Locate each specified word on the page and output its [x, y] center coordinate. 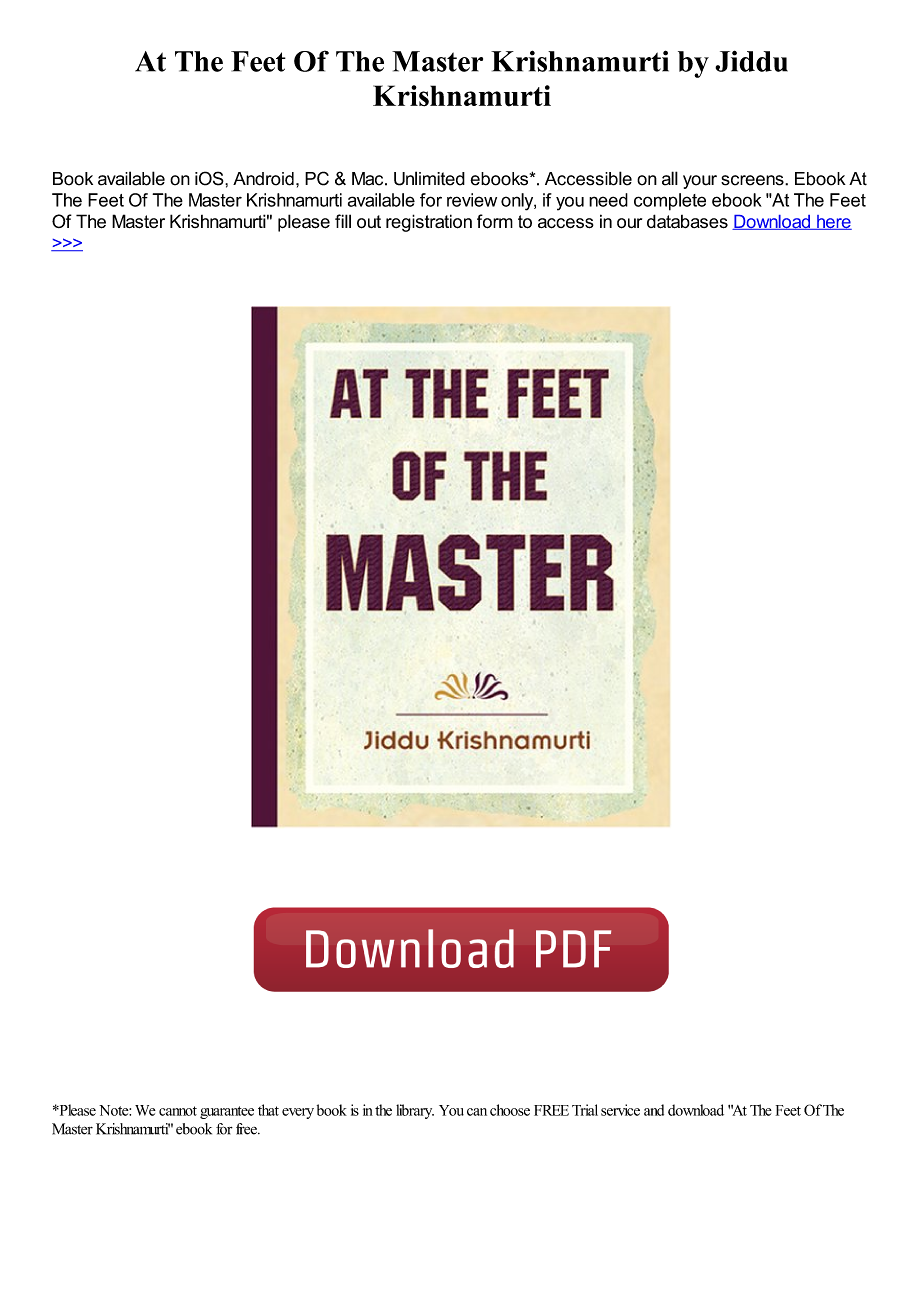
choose [510, 1110]
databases [687, 221]
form [495, 221]
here [833, 222]
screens [753, 180]
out [369, 222]
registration [429, 223]
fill [343, 221]
